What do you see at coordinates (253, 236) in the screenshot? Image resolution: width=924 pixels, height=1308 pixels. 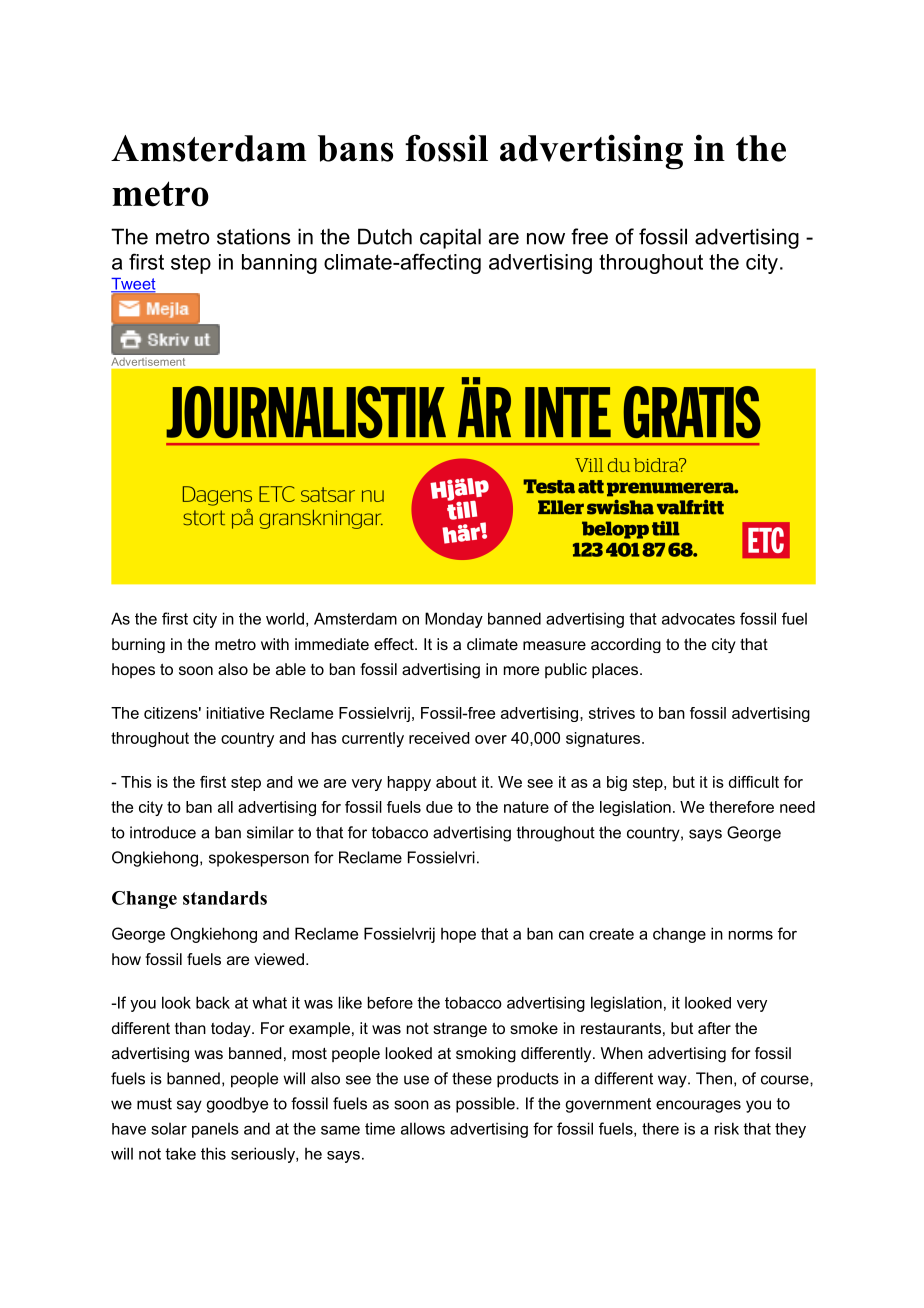 I see `stations` at bounding box center [253, 236].
